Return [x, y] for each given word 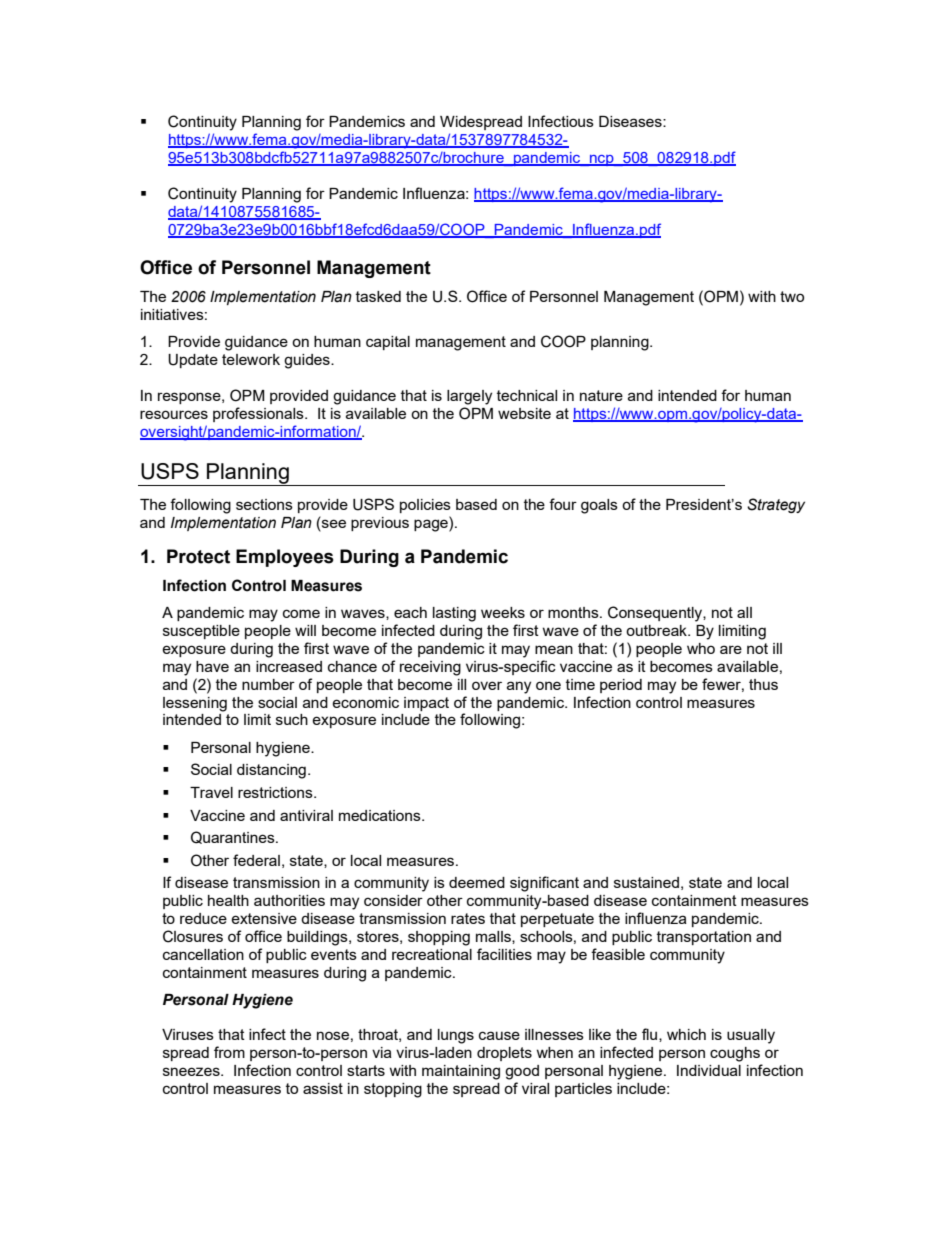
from [229, 1052]
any [519, 687]
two [792, 296]
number [268, 684]
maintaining [461, 1072]
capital [388, 343]
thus [763, 684]
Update [193, 361]
